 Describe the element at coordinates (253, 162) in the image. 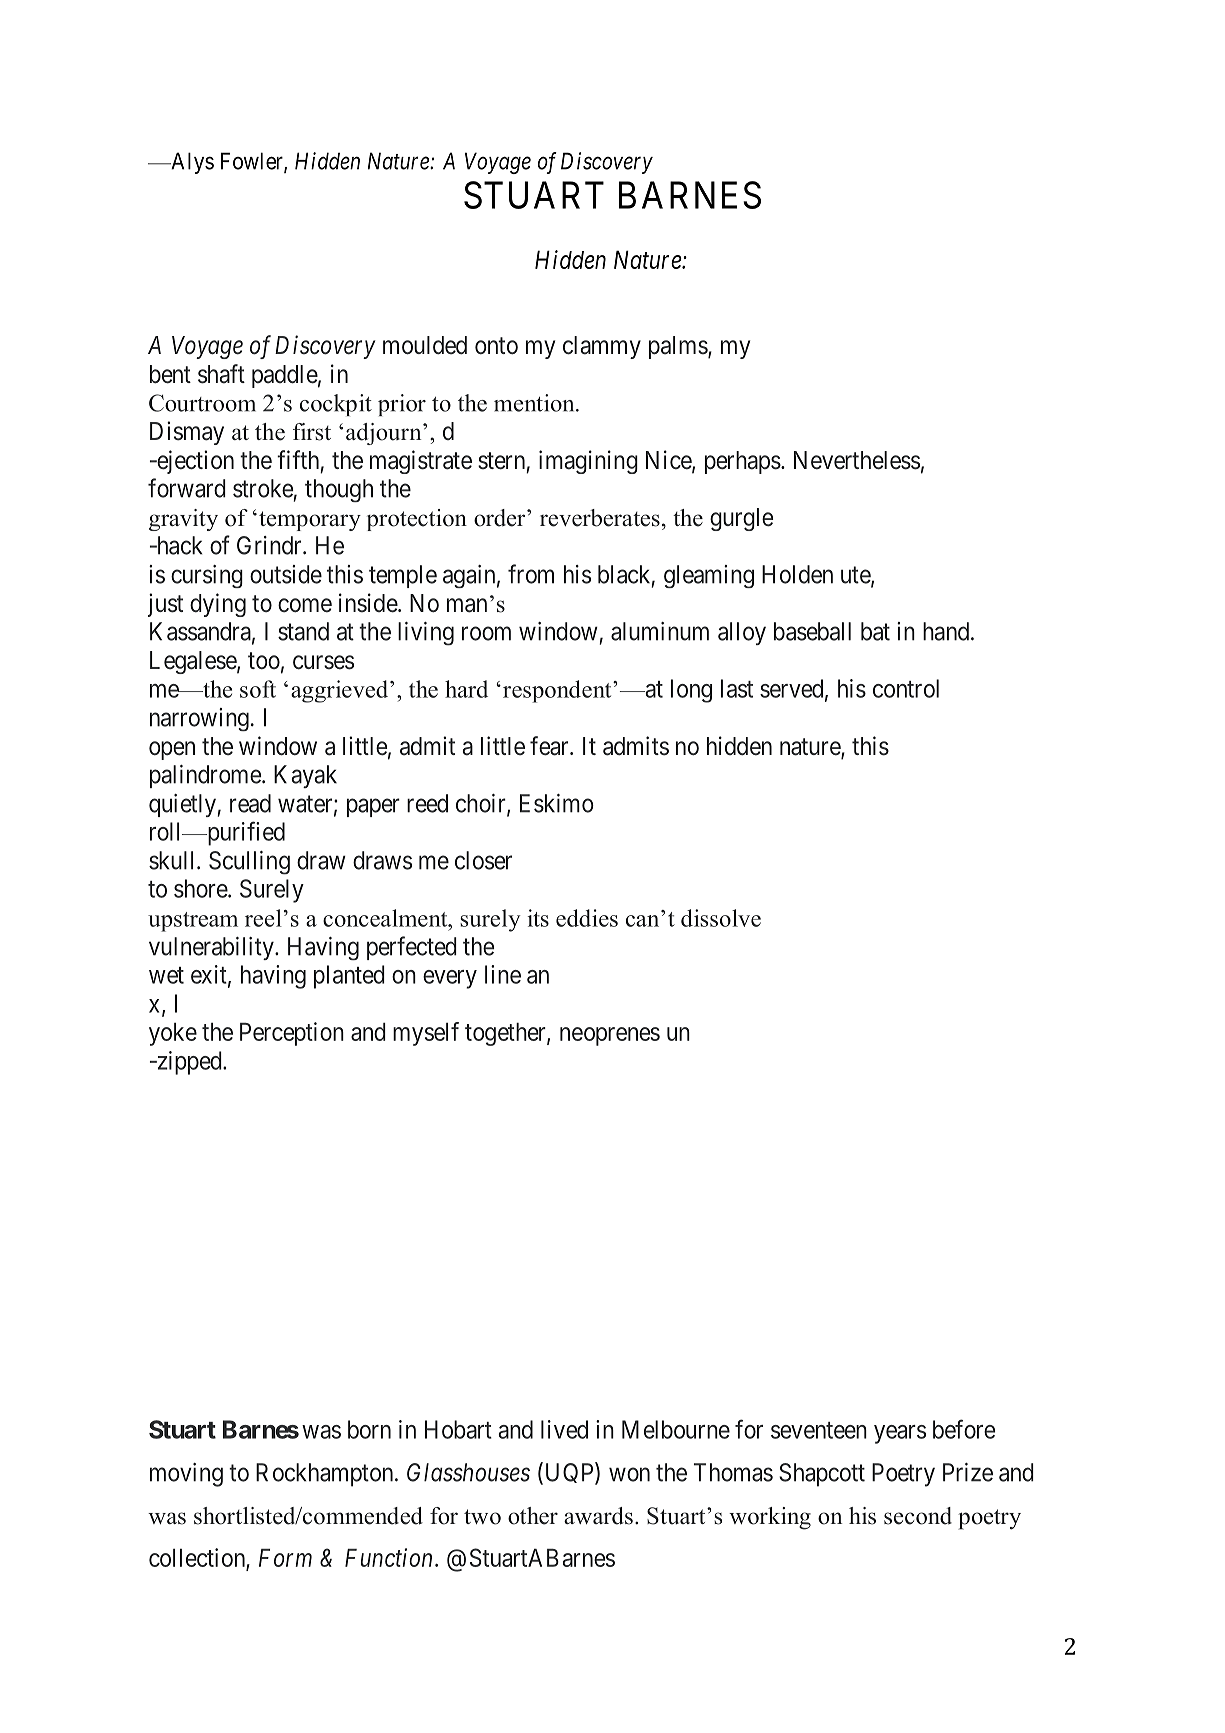

I see `Fowler` at that location.
